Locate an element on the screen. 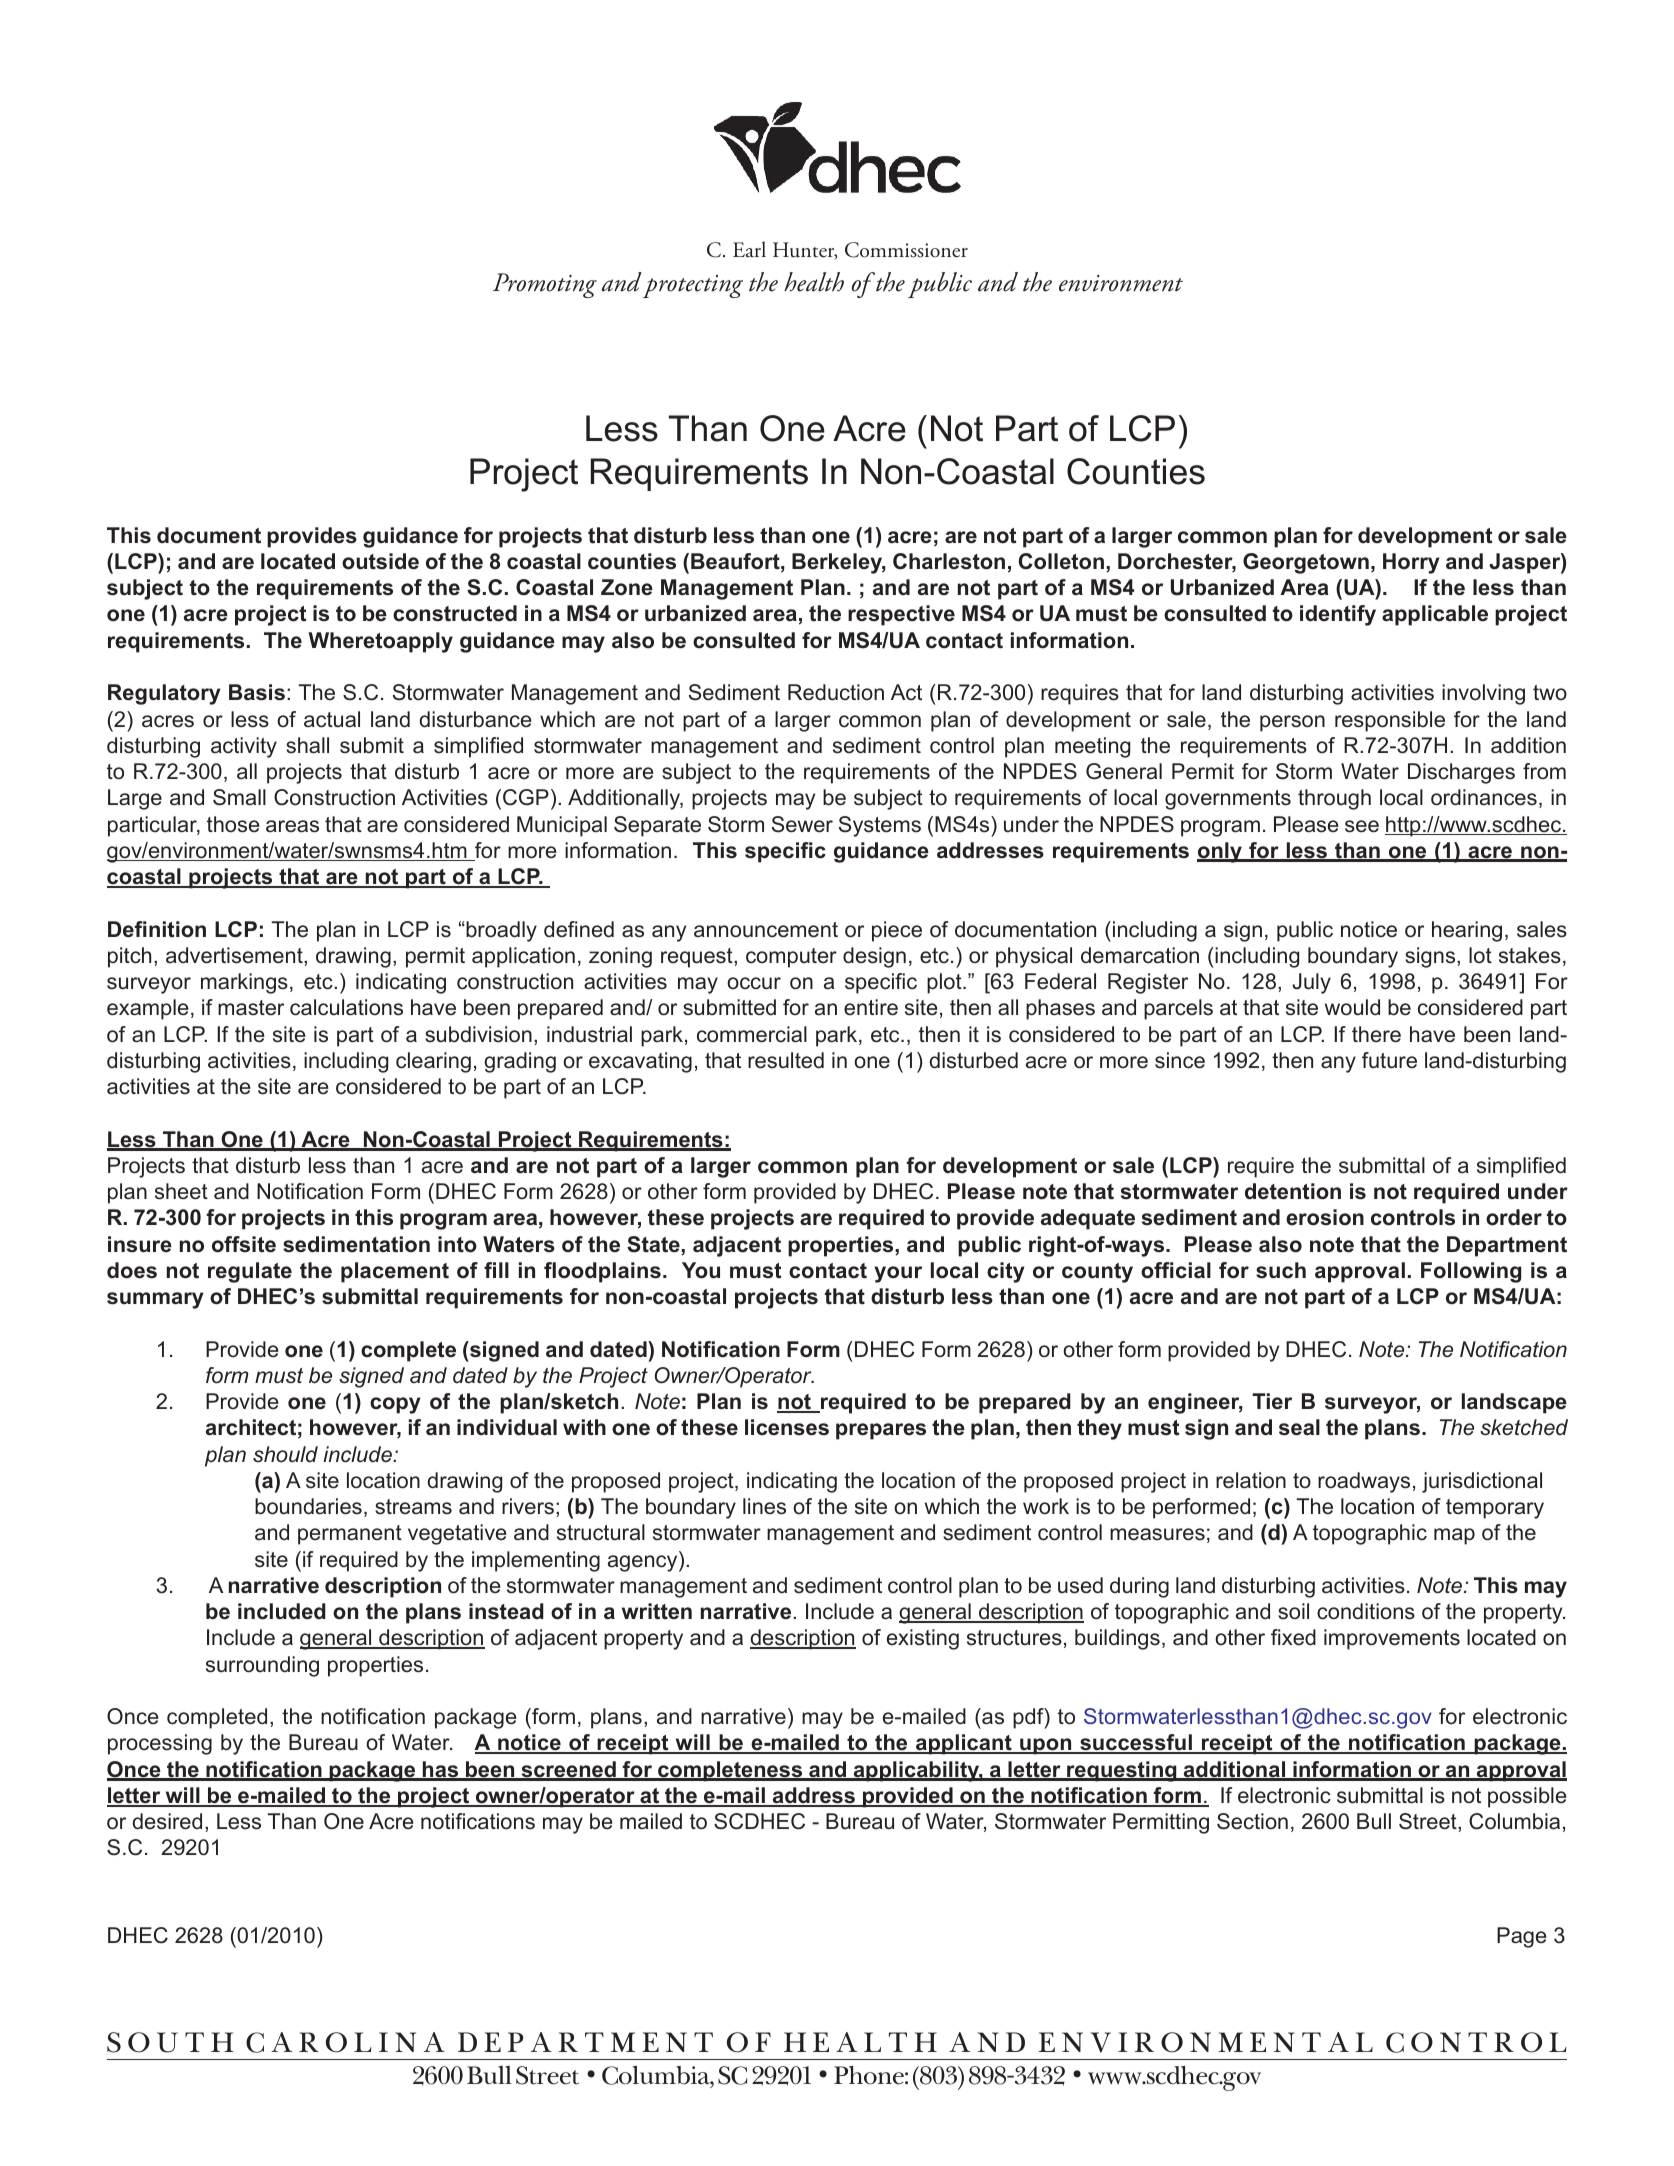 The image size is (1674, 2166). resulted is located at coordinates (786, 1060).
